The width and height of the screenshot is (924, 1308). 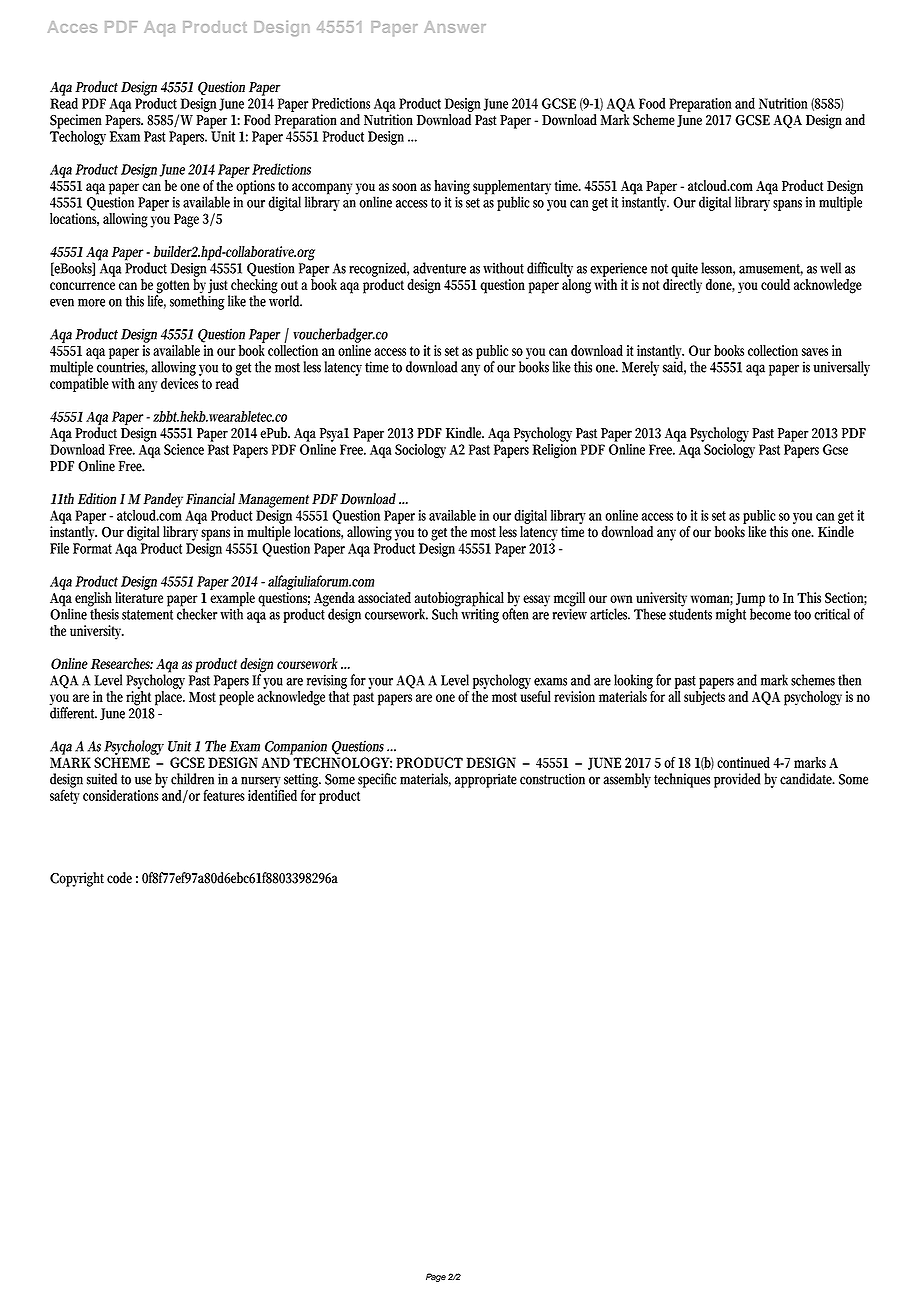 What do you see at coordinates (455, 27) in the screenshot?
I see `Answer` at bounding box center [455, 27].
